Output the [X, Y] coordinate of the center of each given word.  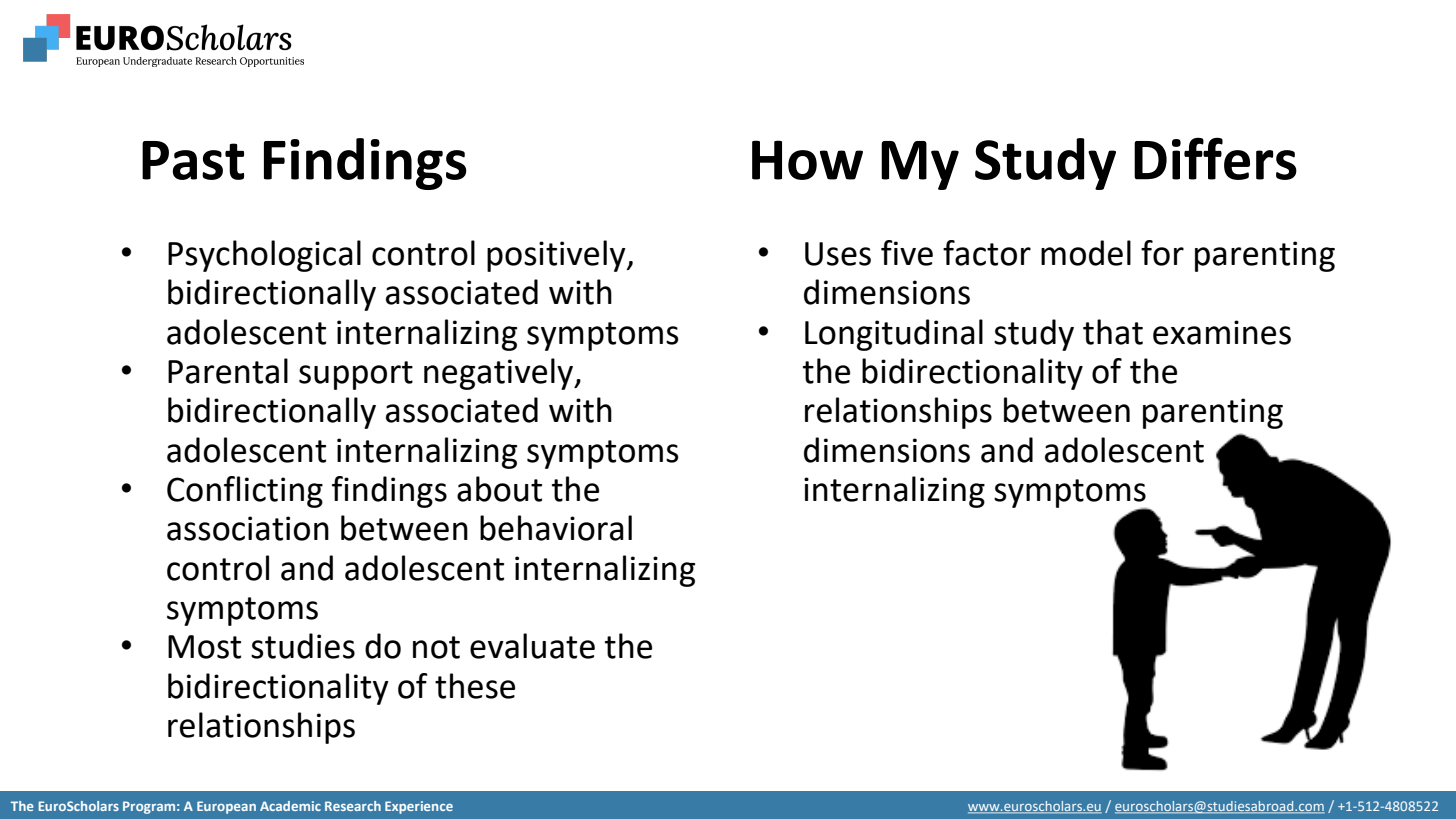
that [1113, 332]
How [807, 160]
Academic [290, 806]
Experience [419, 807]
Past [193, 160]
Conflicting [245, 492]
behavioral [556, 528]
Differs [1215, 159]
